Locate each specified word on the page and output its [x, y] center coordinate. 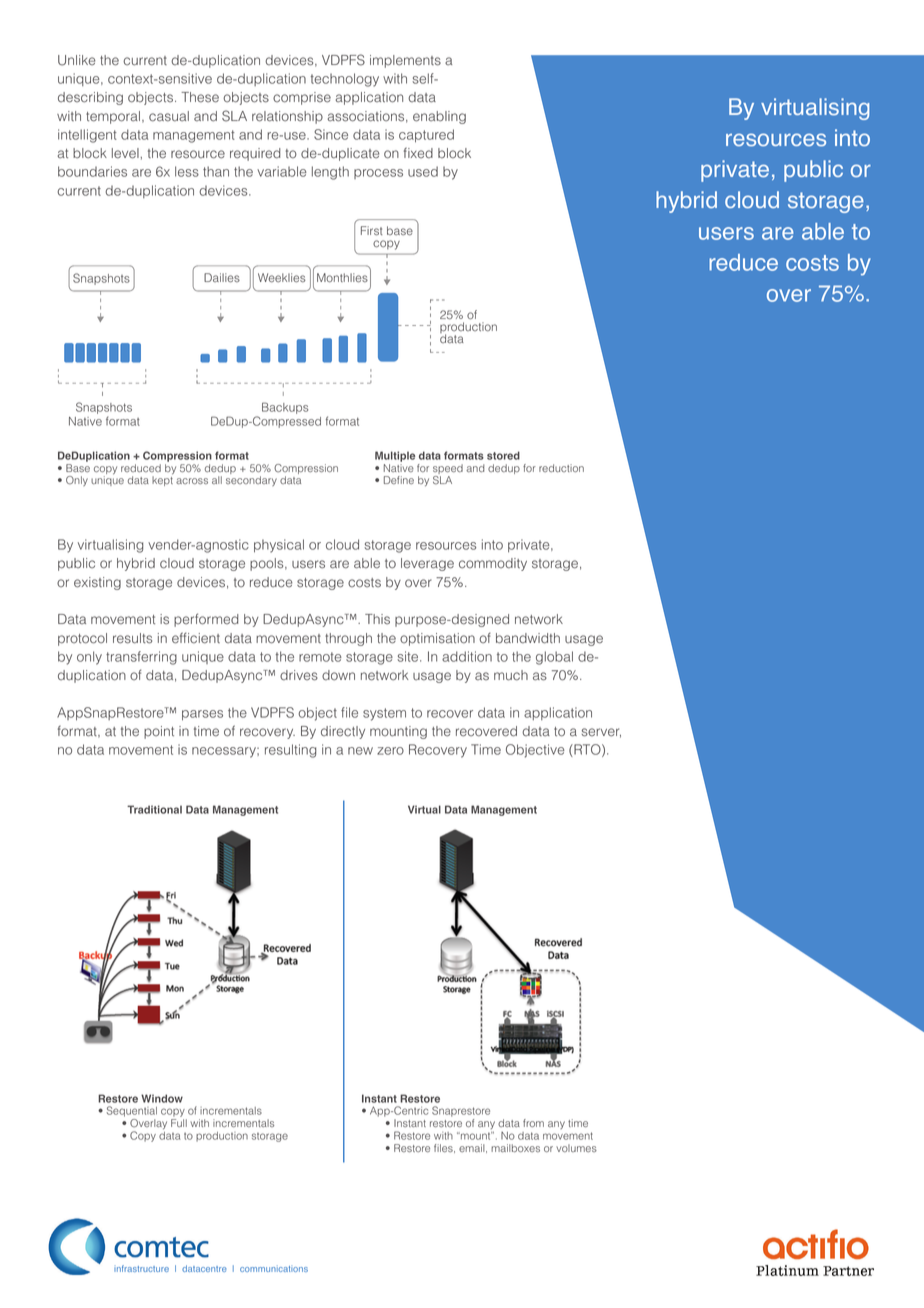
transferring [141, 658]
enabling [439, 117]
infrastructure [141, 1268]
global [554, 658]
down [338, 675]
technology [345, 80]
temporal [113, 117]
